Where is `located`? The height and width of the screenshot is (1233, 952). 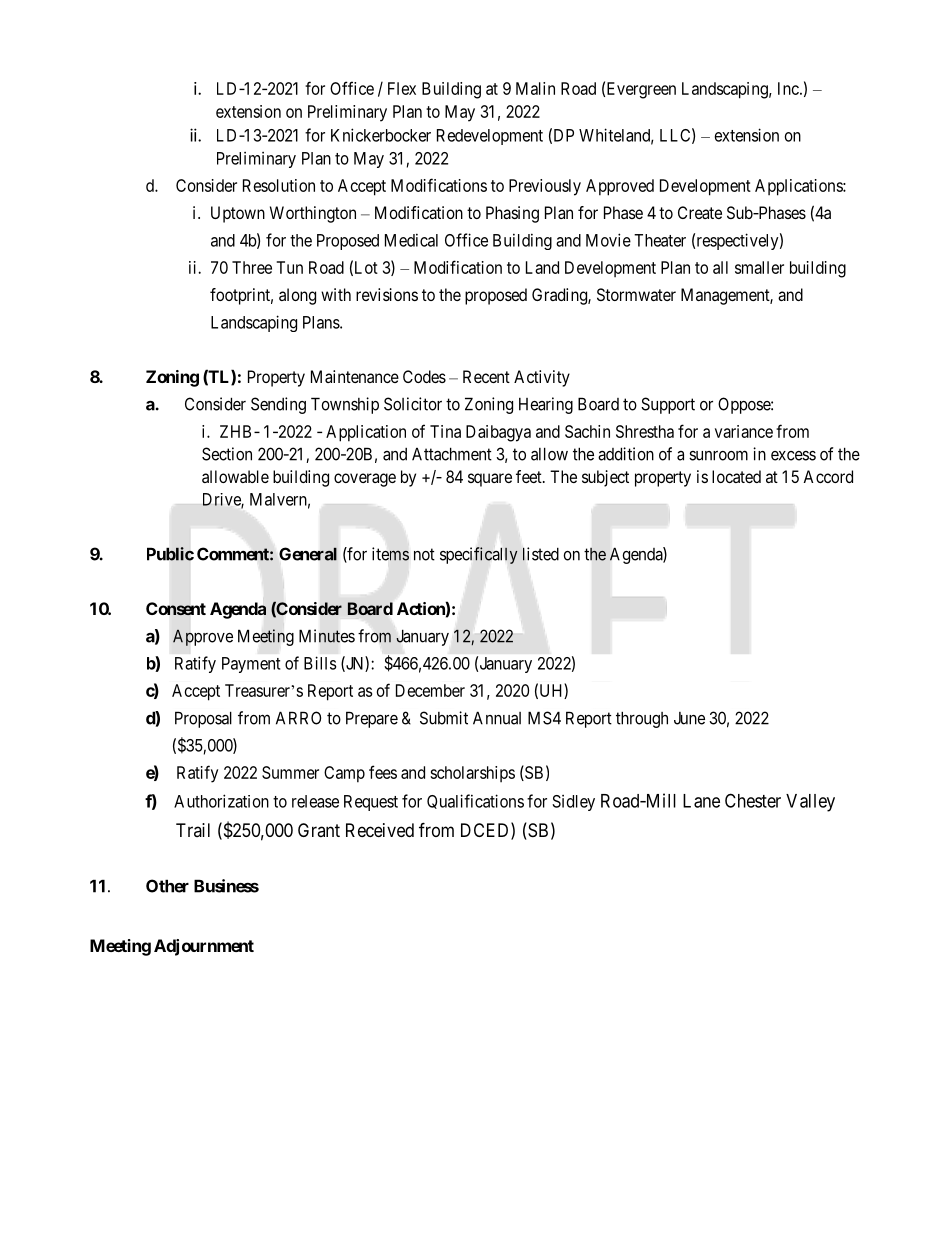
located is located at coordinates (736, 476).
